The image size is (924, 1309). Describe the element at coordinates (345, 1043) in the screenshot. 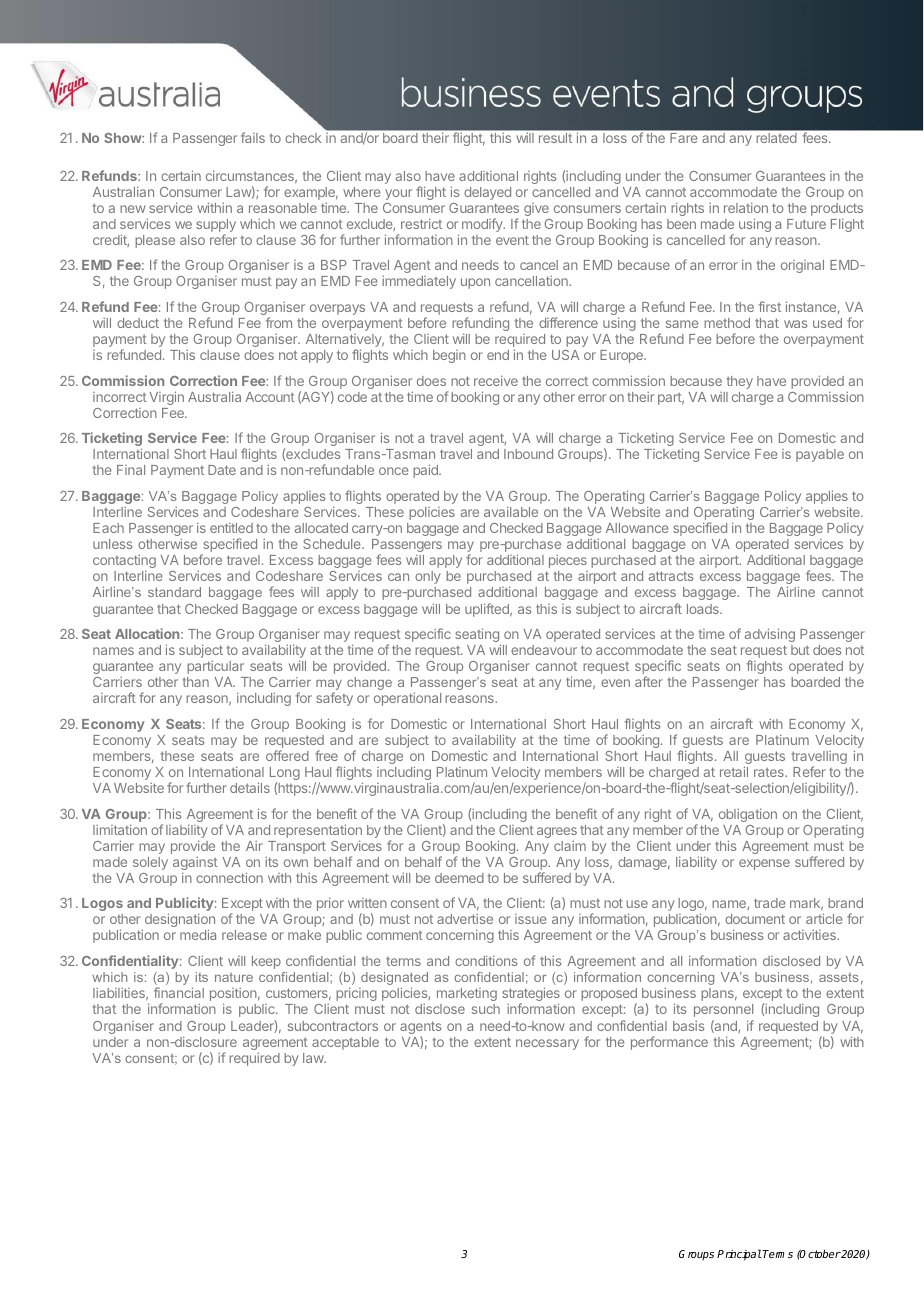

I see `acceptable` at that location.
